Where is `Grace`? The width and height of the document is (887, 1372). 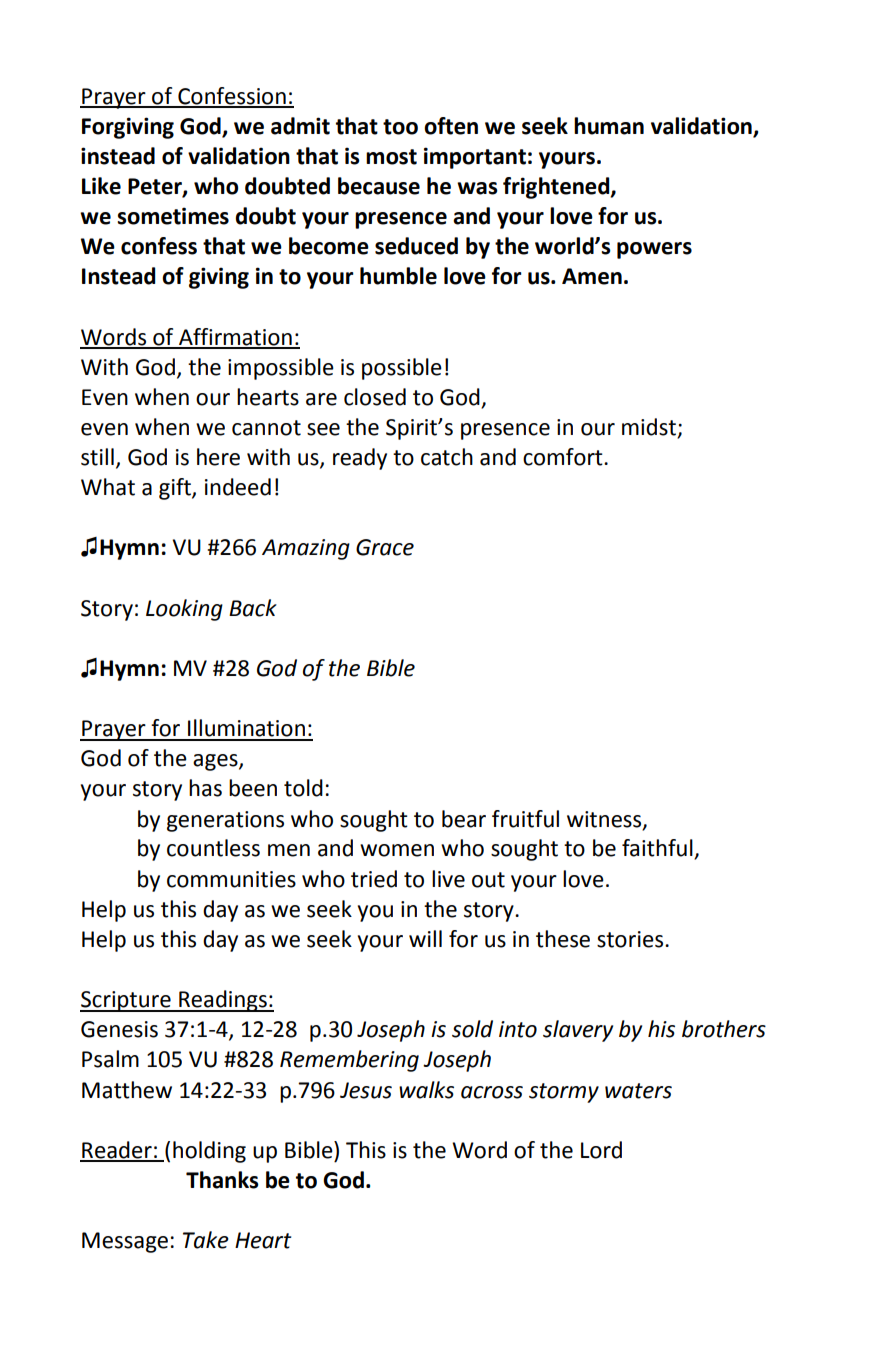 Grace is located at coordinates (385, 547).
